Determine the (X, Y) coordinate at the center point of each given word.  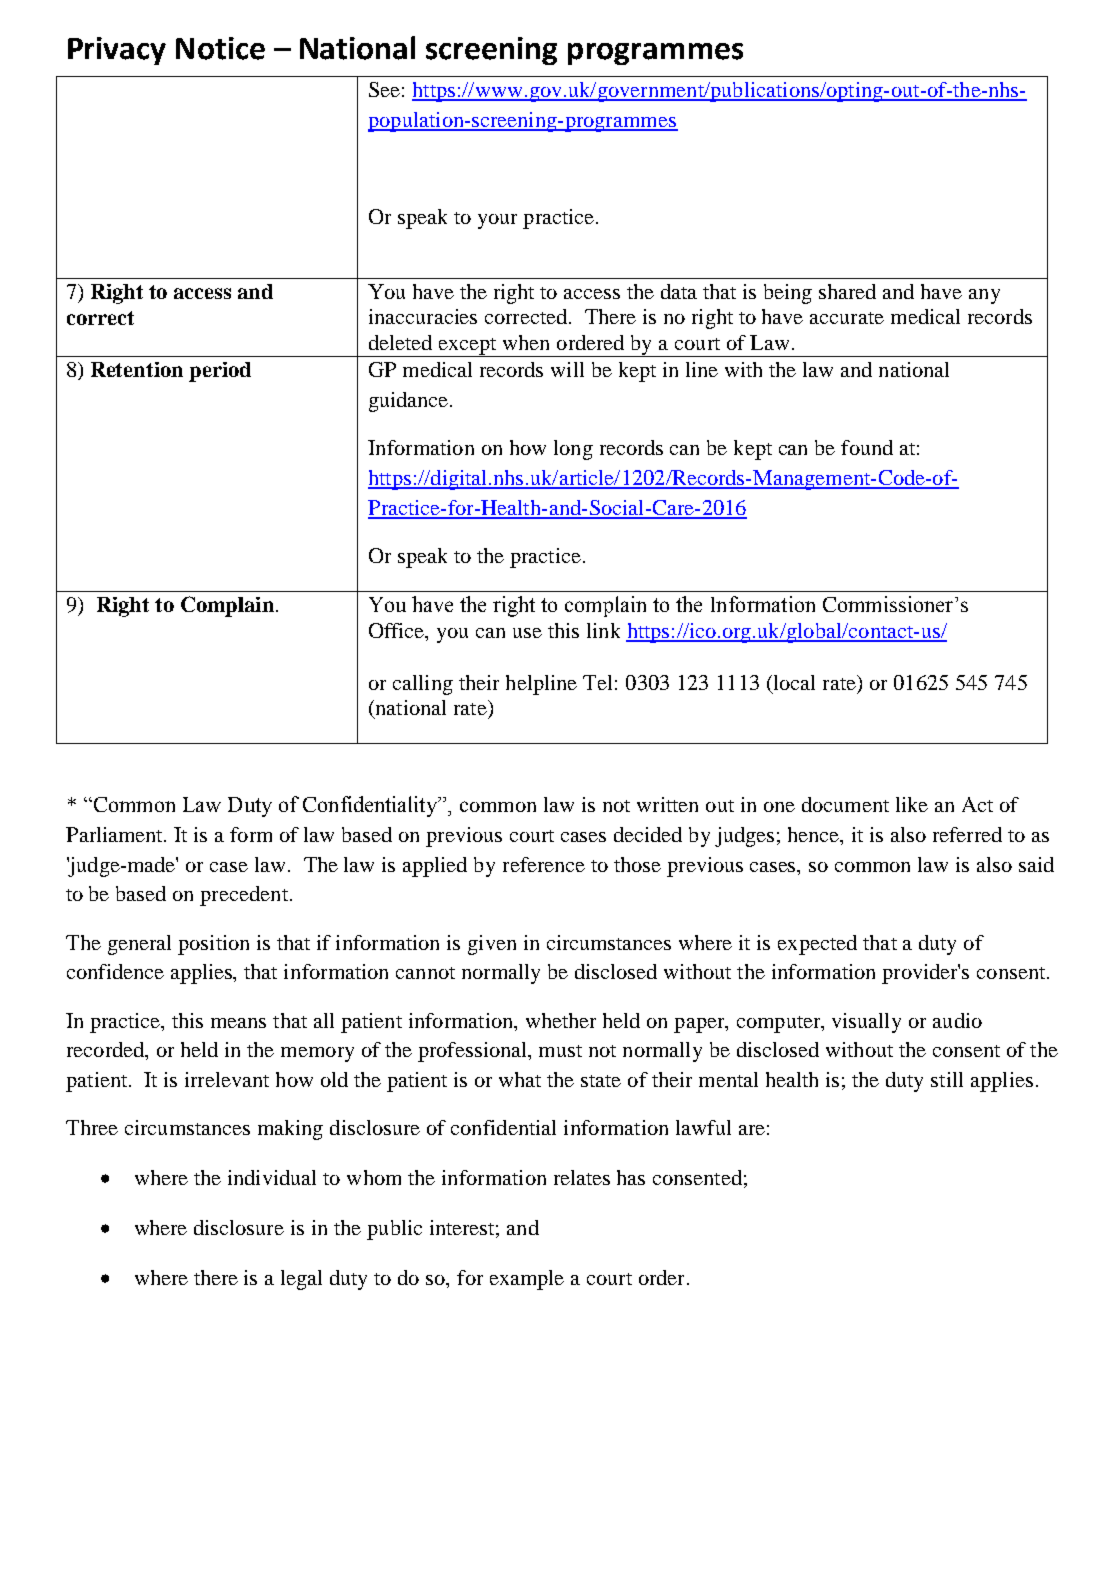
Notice (220, 48)
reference (544, 864)
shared (847, 291)
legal (301, 1280)
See (384, 89)
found (867, 447)
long (573, 450)
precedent (244, 896)
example (527, 1280)
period (220, 372)
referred (967, 834)
